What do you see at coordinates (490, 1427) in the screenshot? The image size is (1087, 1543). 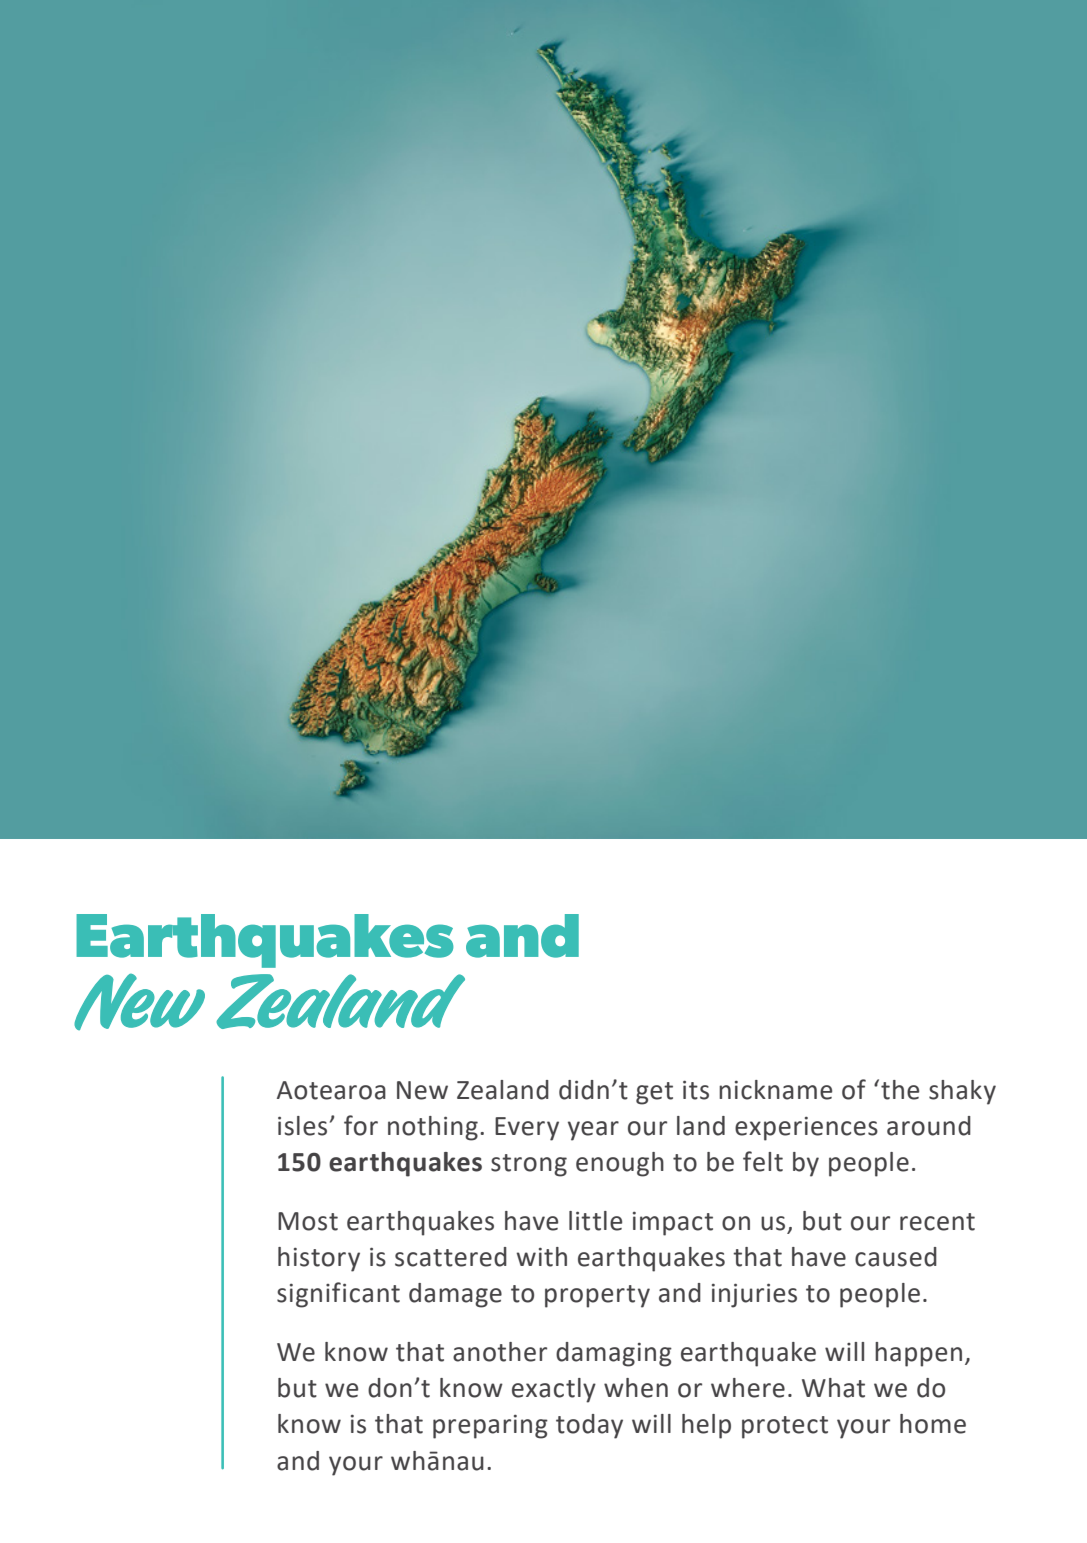 I see `preparing` at bounding box center [490, 1427].
